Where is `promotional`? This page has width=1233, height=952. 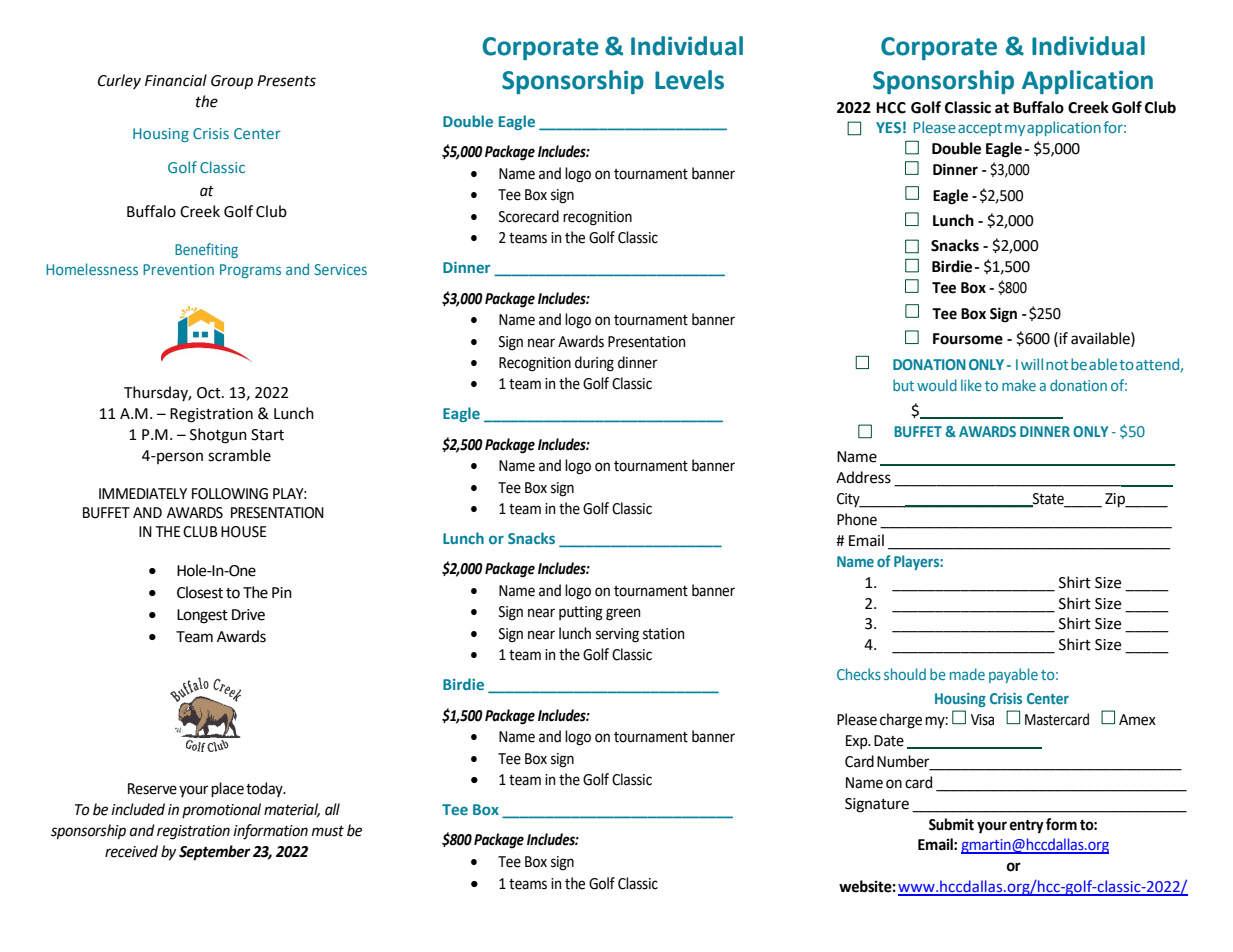
promotional is located at coordinates (221, 810).
